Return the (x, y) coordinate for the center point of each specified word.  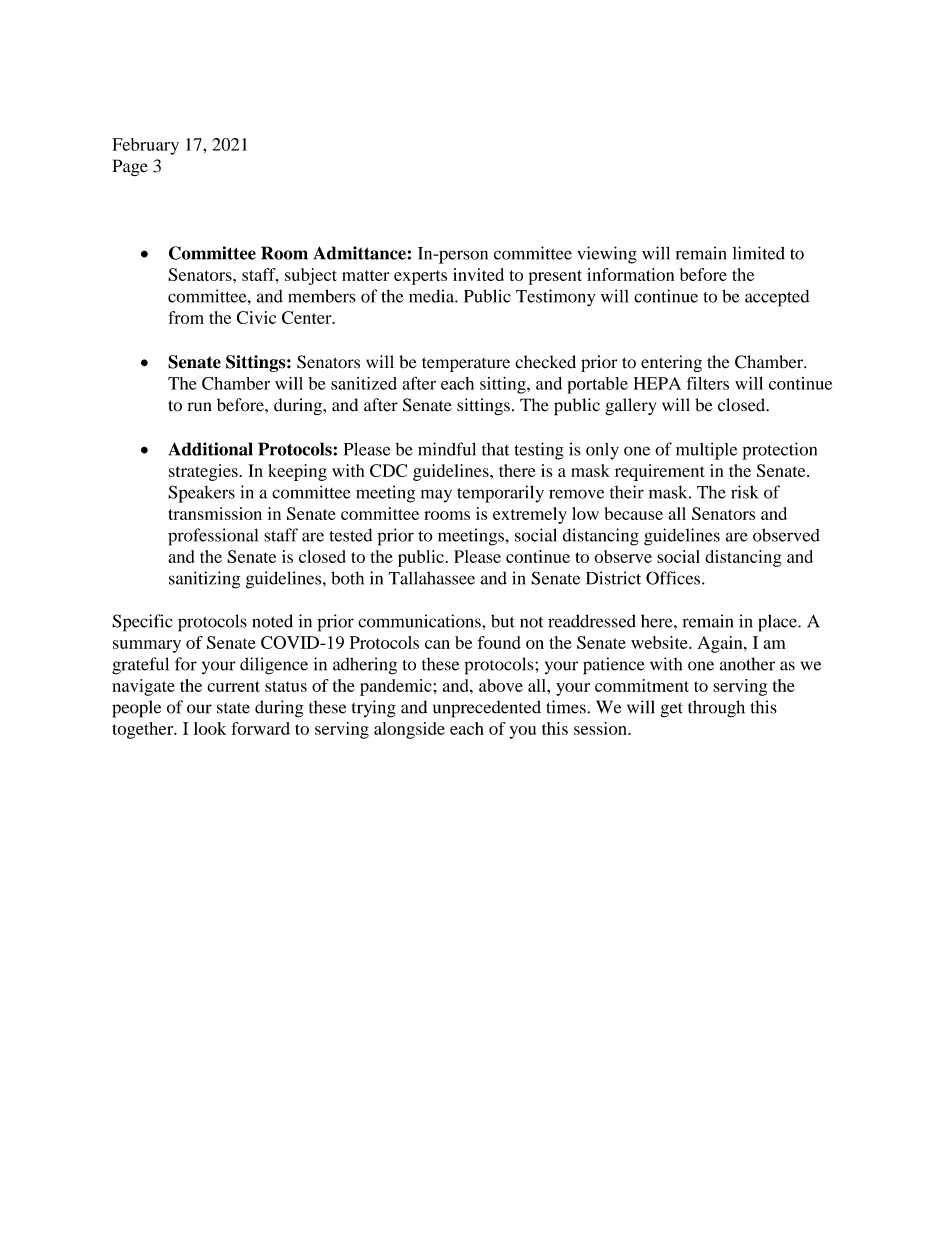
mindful (447, 449)
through (716, 709)
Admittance (359, 253)
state (233, 708)
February (145, 146)
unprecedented (487, 709)
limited (758, 253)
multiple (706, 451)
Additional (210, 449)
